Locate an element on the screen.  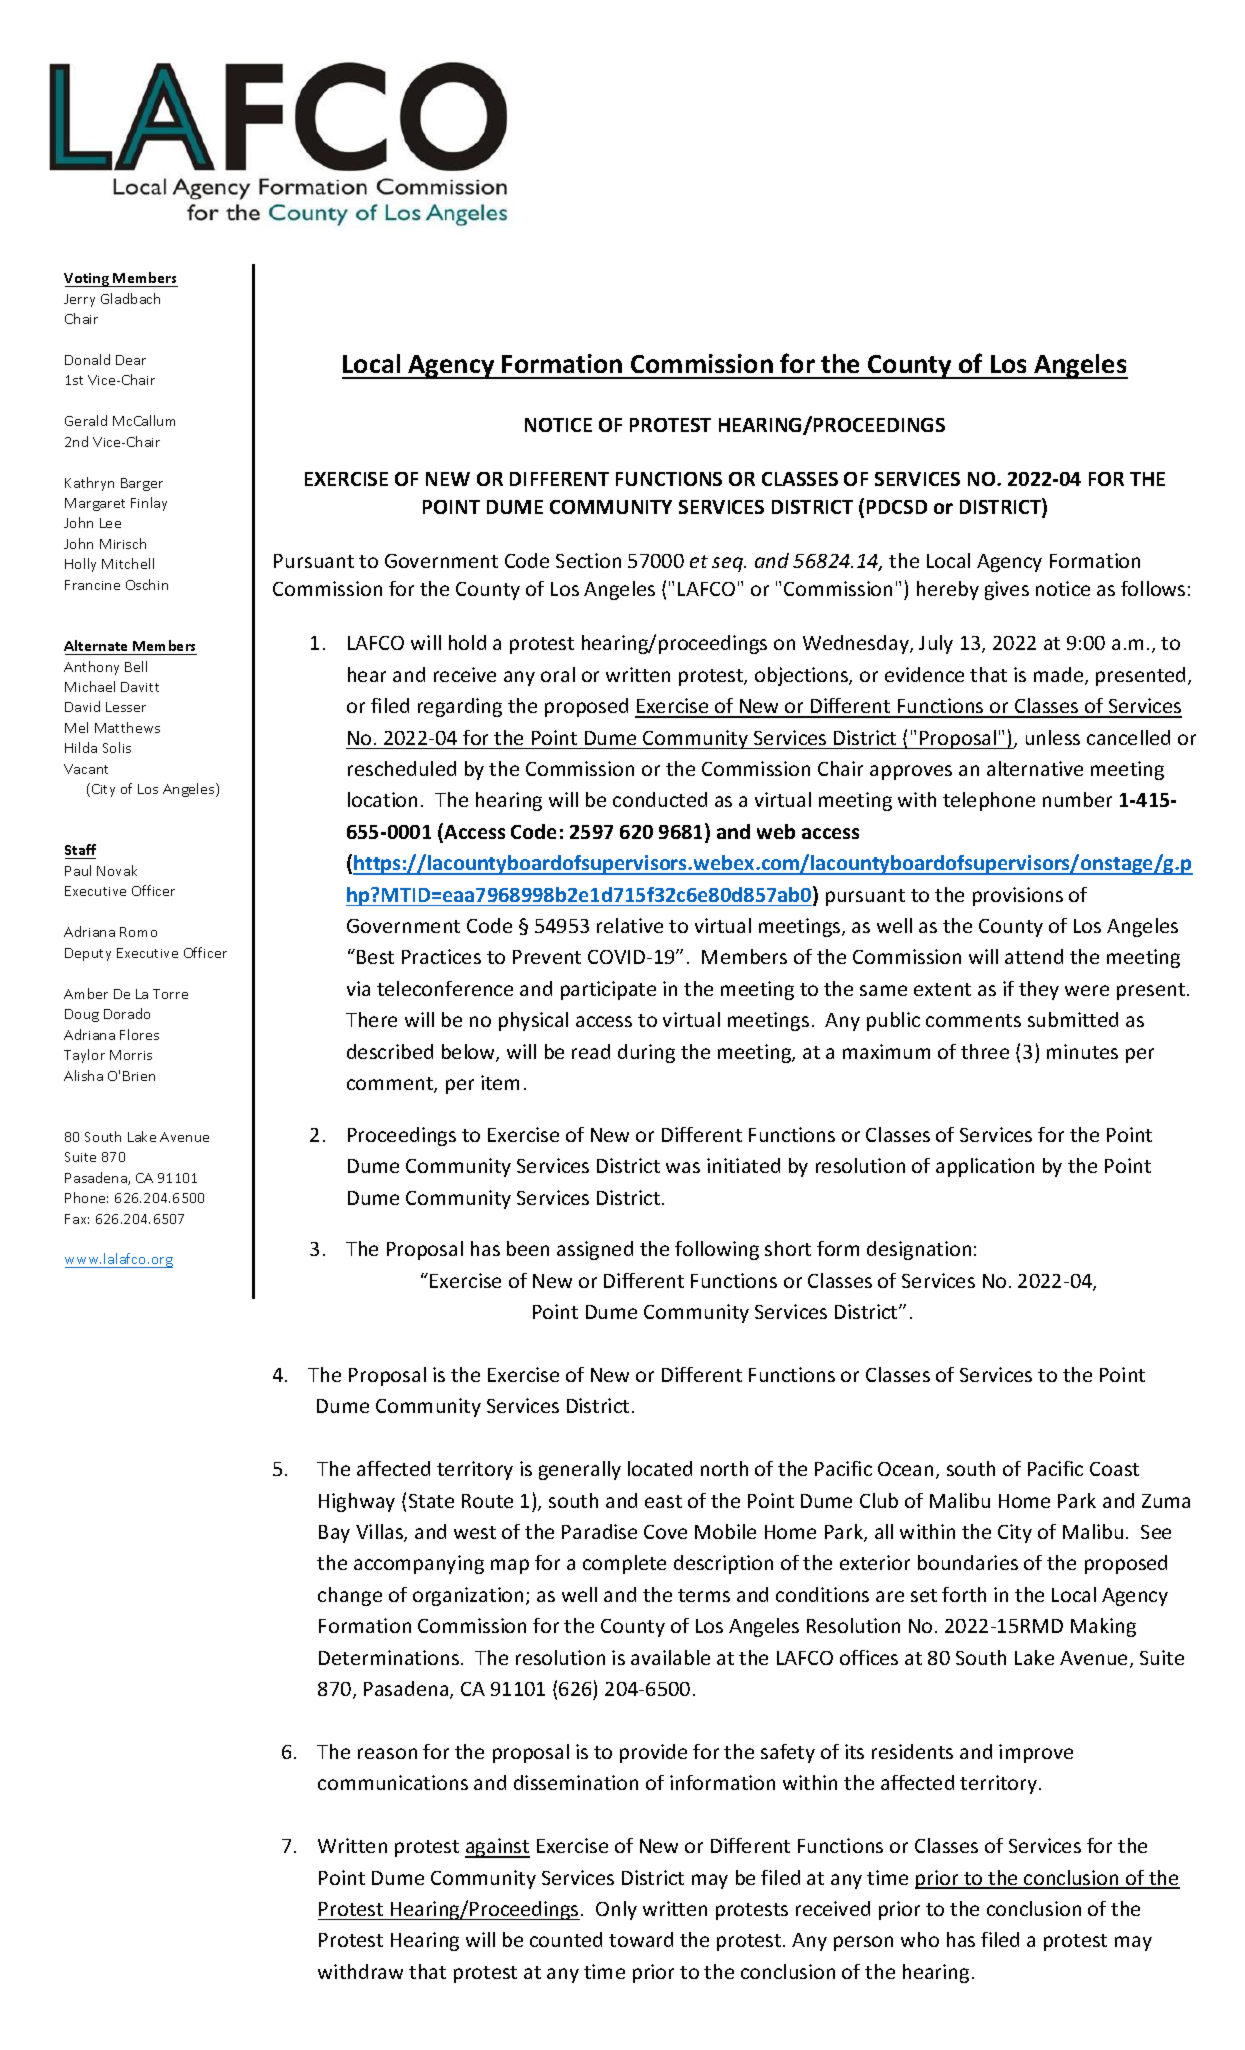
Novak is located at coordinates (117, 870).
